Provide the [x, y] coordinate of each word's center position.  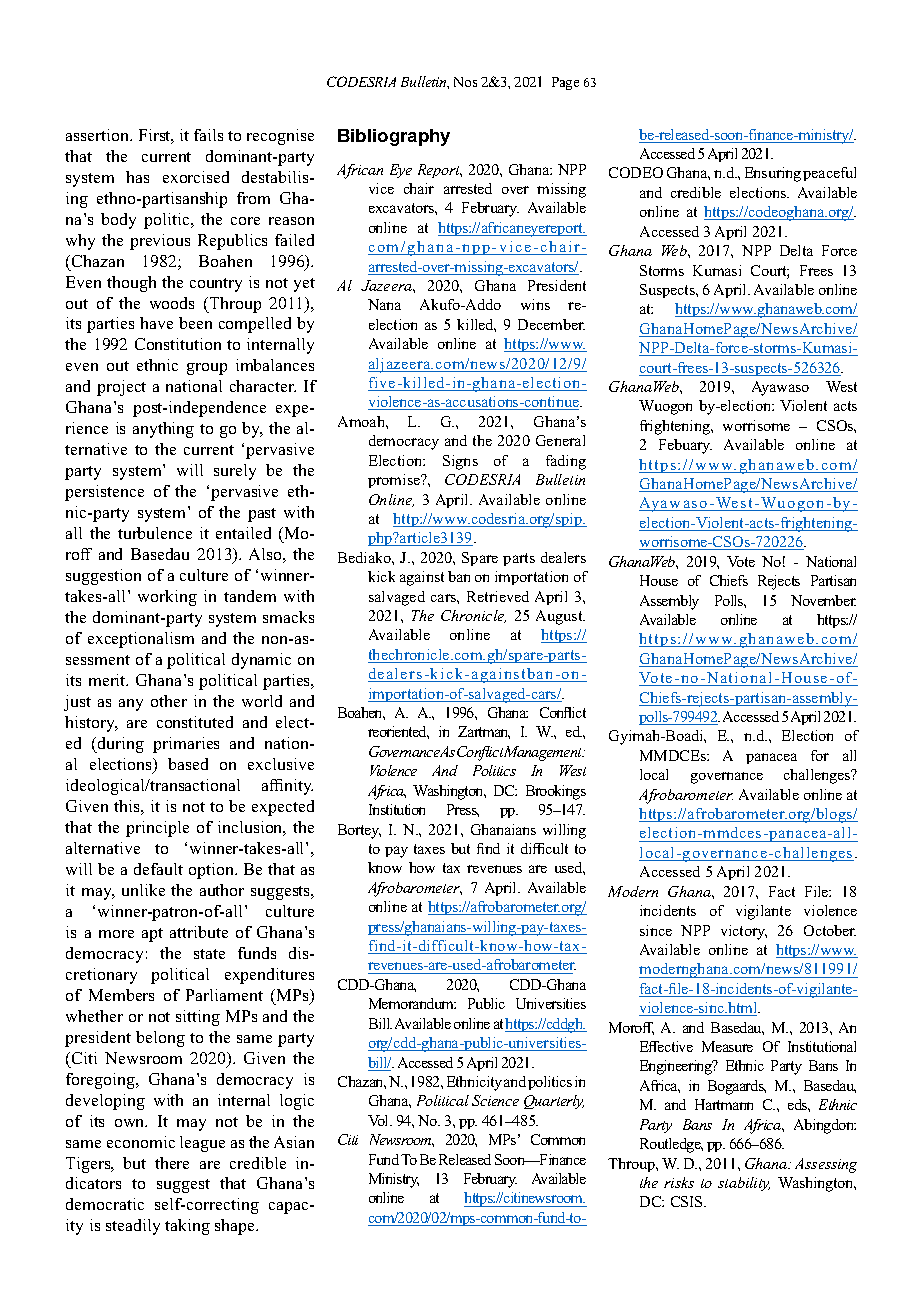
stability [744, 1184]
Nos [465, 82]
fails [208, 135]
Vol [380, 1120]
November [823, 600]
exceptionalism [141, 640]
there [172, 1163]
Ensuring [773, 174]
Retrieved [498, 596]
